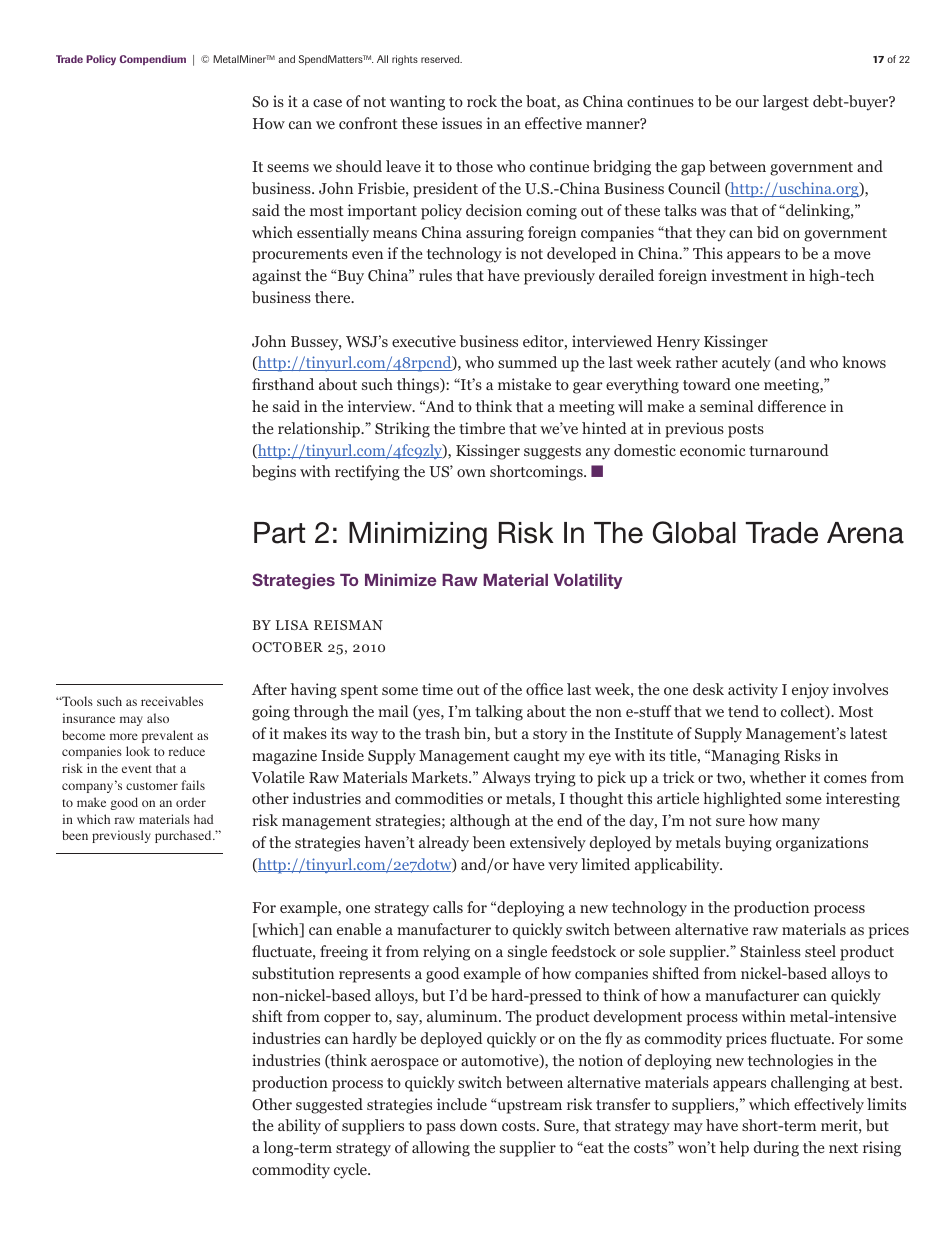 The image size is (952, 1233). Describe the element at coordinates (506, 779) in the document. I see `Always` at that location.
